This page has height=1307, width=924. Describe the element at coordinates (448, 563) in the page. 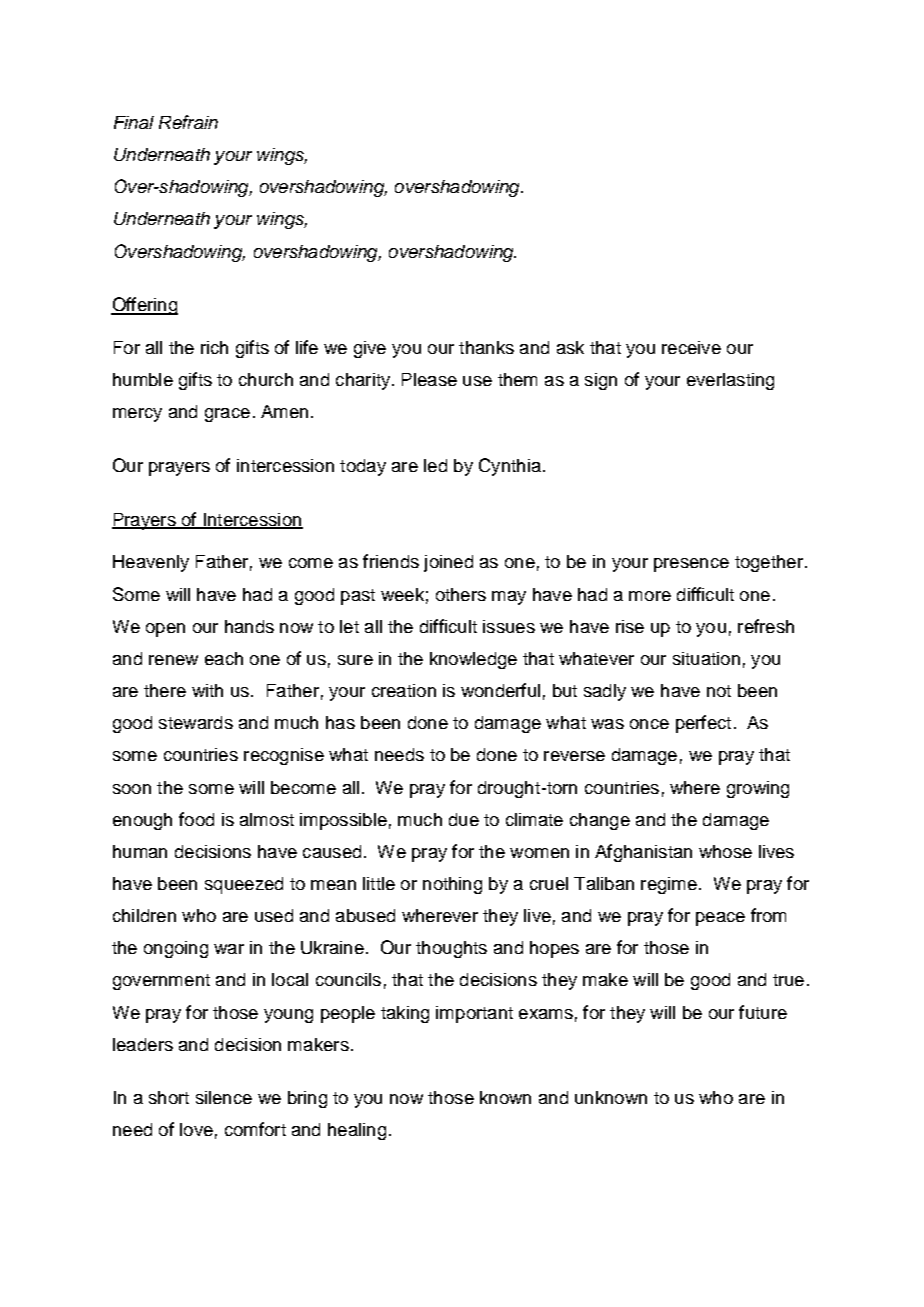

I see `joined` at that location.
